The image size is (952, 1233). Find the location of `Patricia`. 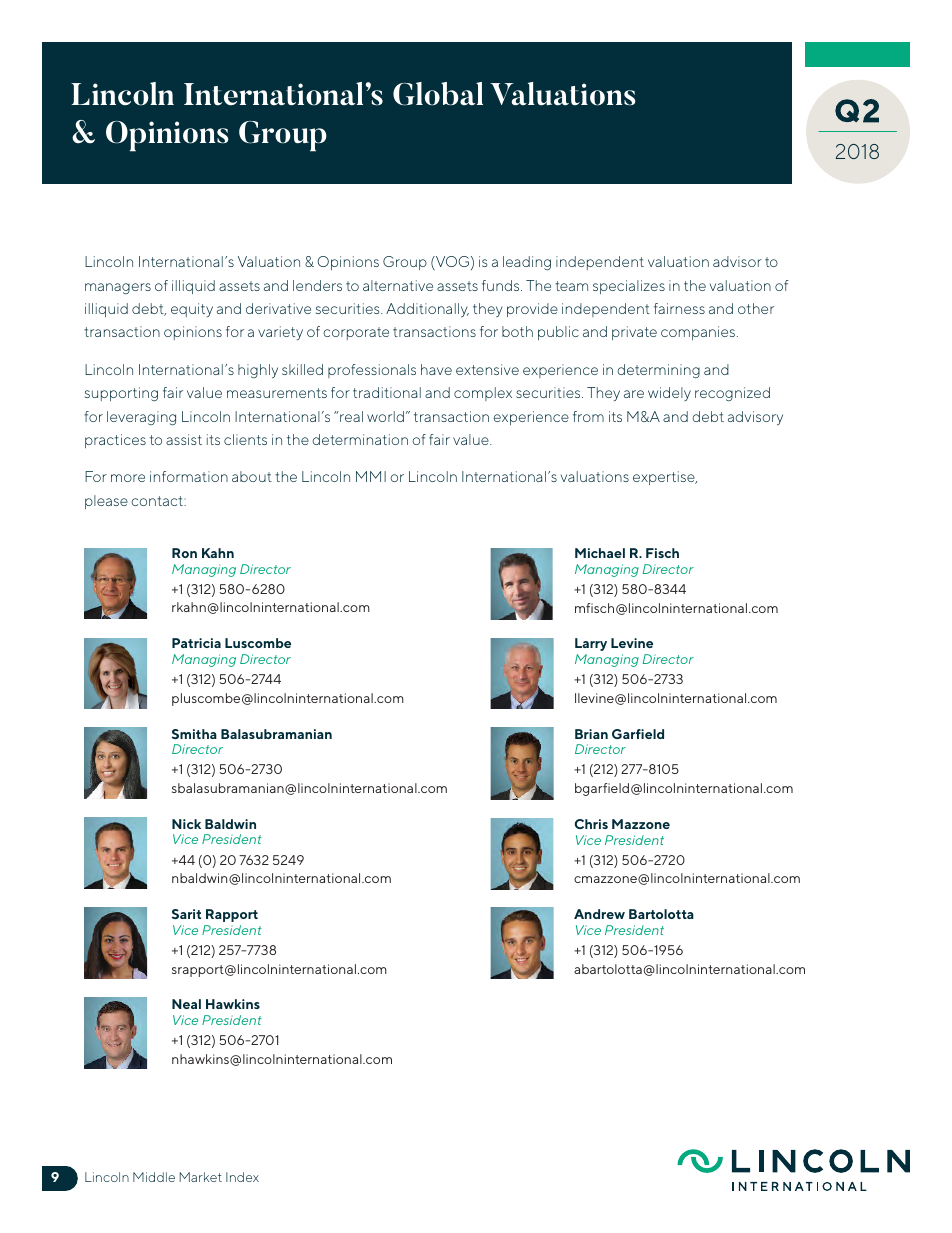

Patricia is located at coordinates (196, 643).
